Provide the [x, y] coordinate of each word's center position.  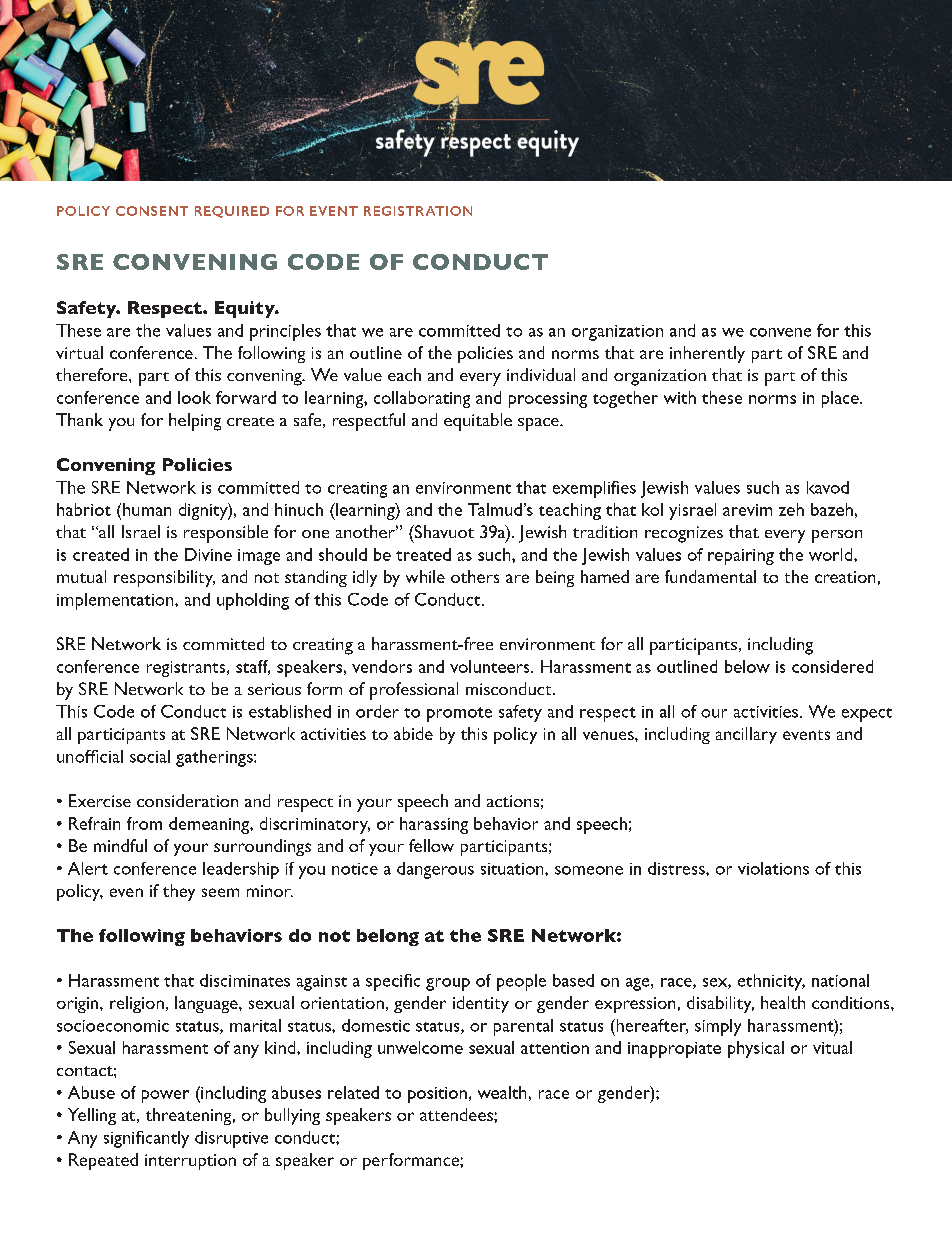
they [179, 892]
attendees [457, 1114]
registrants [187, 669]
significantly [146, 1139]
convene [780, 332]
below [747, 666]
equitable [478, 422]
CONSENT [152, 211]
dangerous [435, 870]
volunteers [491, 666]
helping [195, 422]
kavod [828, 487]
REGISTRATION [418, 211]
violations [773, 868]
